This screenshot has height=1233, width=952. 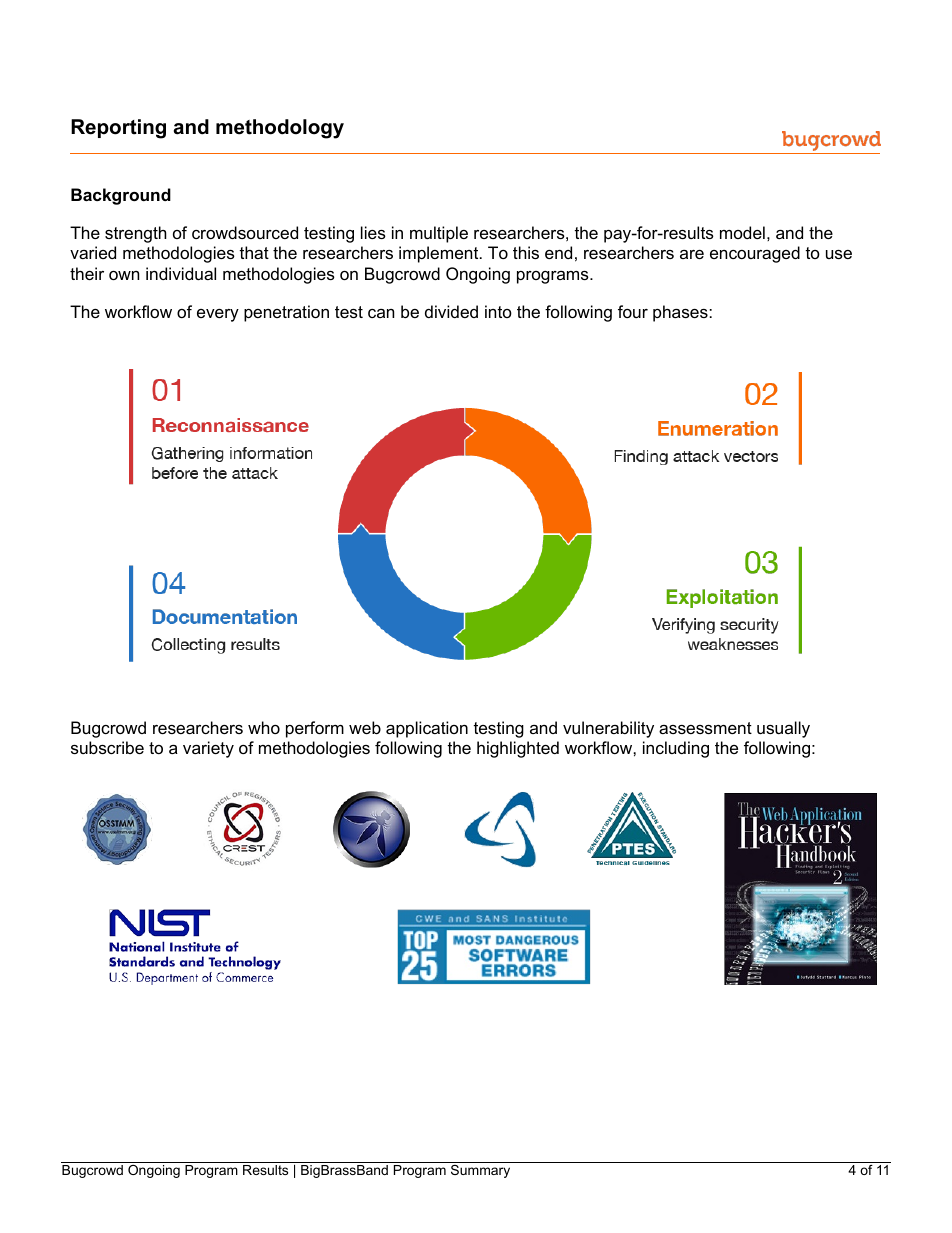 I want to click on variety, so click(x=208, y=749).
